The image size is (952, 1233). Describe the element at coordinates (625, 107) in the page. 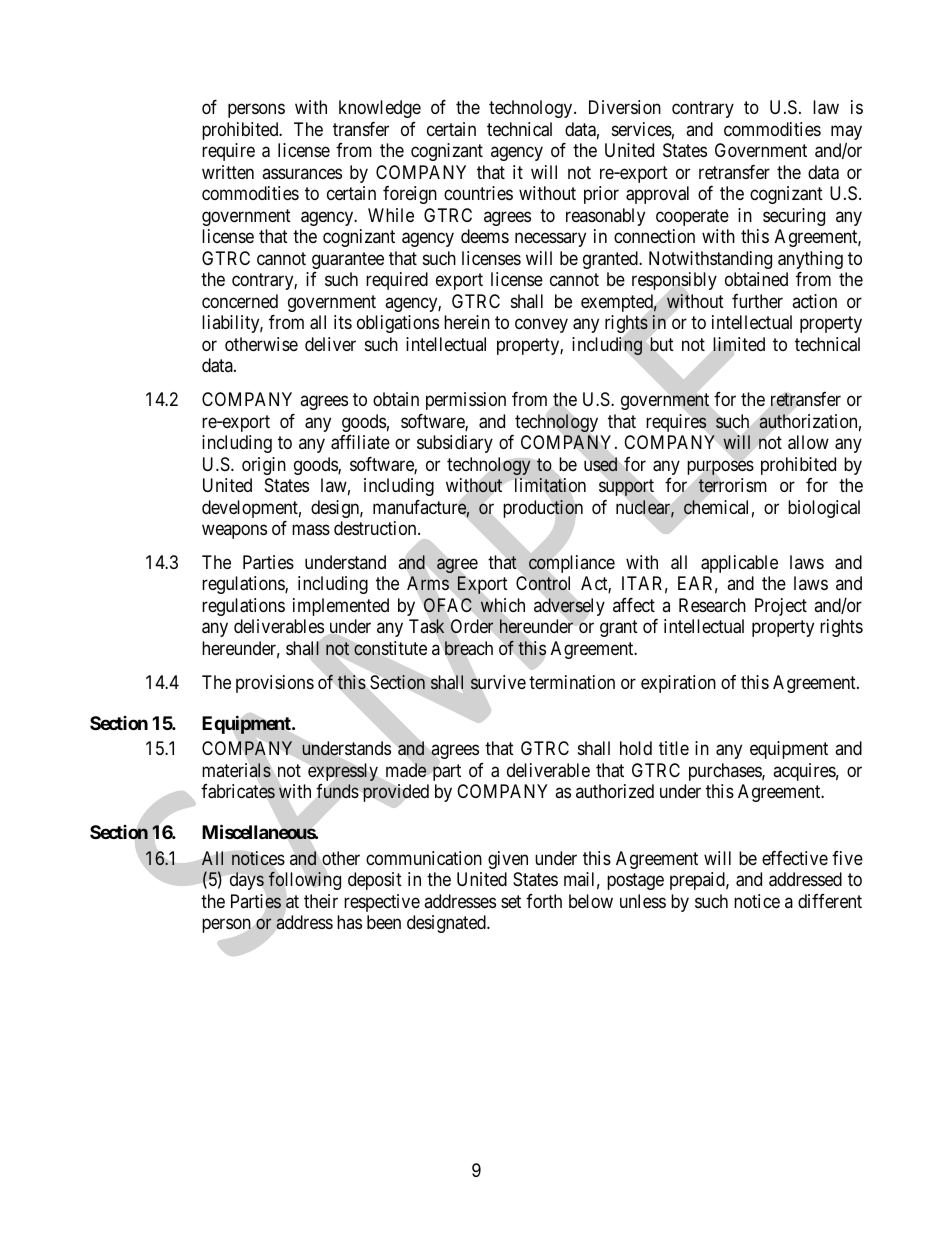

I see `Diversion` at that location.
